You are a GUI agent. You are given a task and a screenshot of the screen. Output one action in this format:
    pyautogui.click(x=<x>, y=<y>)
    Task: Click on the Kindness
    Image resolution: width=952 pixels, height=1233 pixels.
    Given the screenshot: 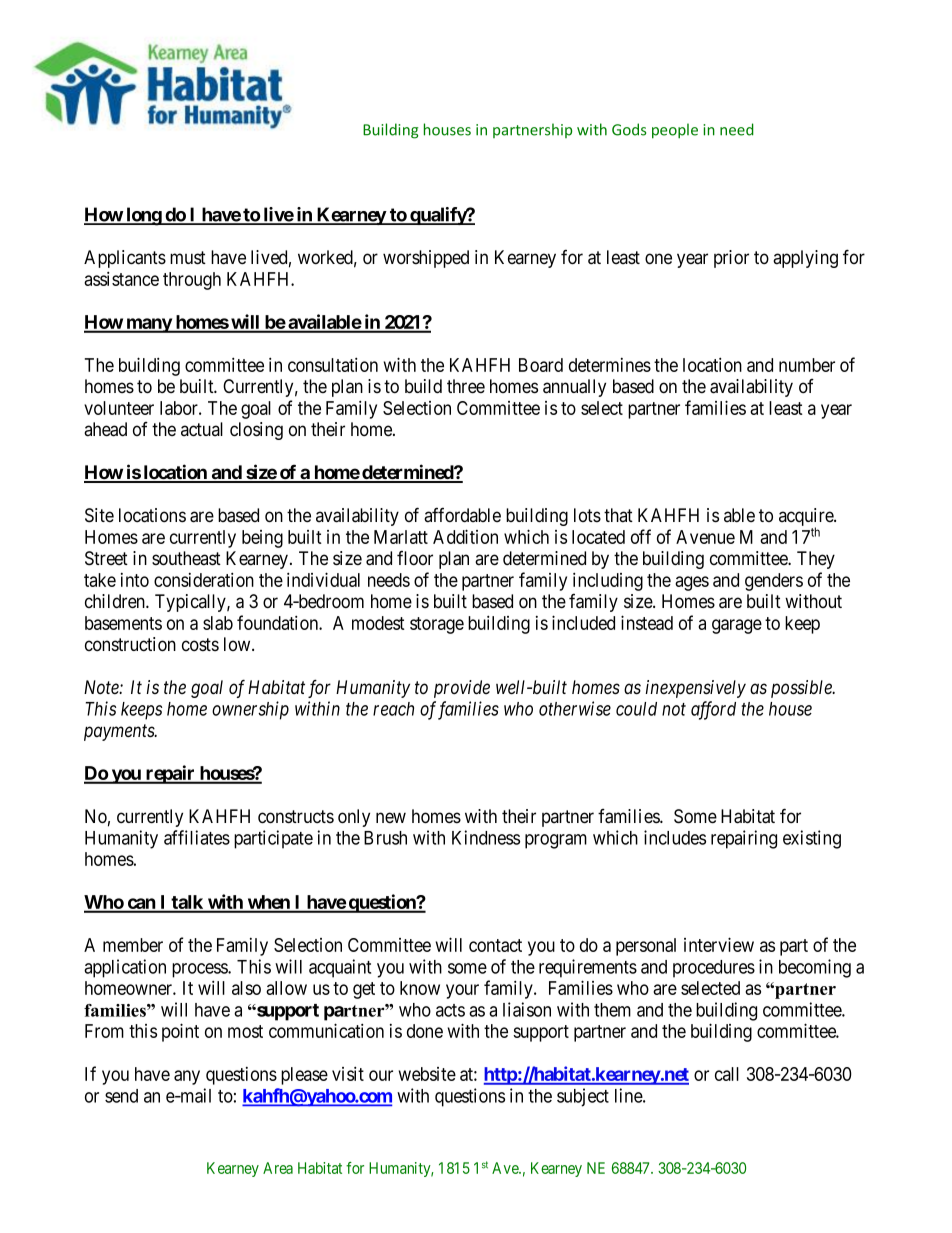 What is the action you would take?
    pyautogui.click(x=486, y=837)
